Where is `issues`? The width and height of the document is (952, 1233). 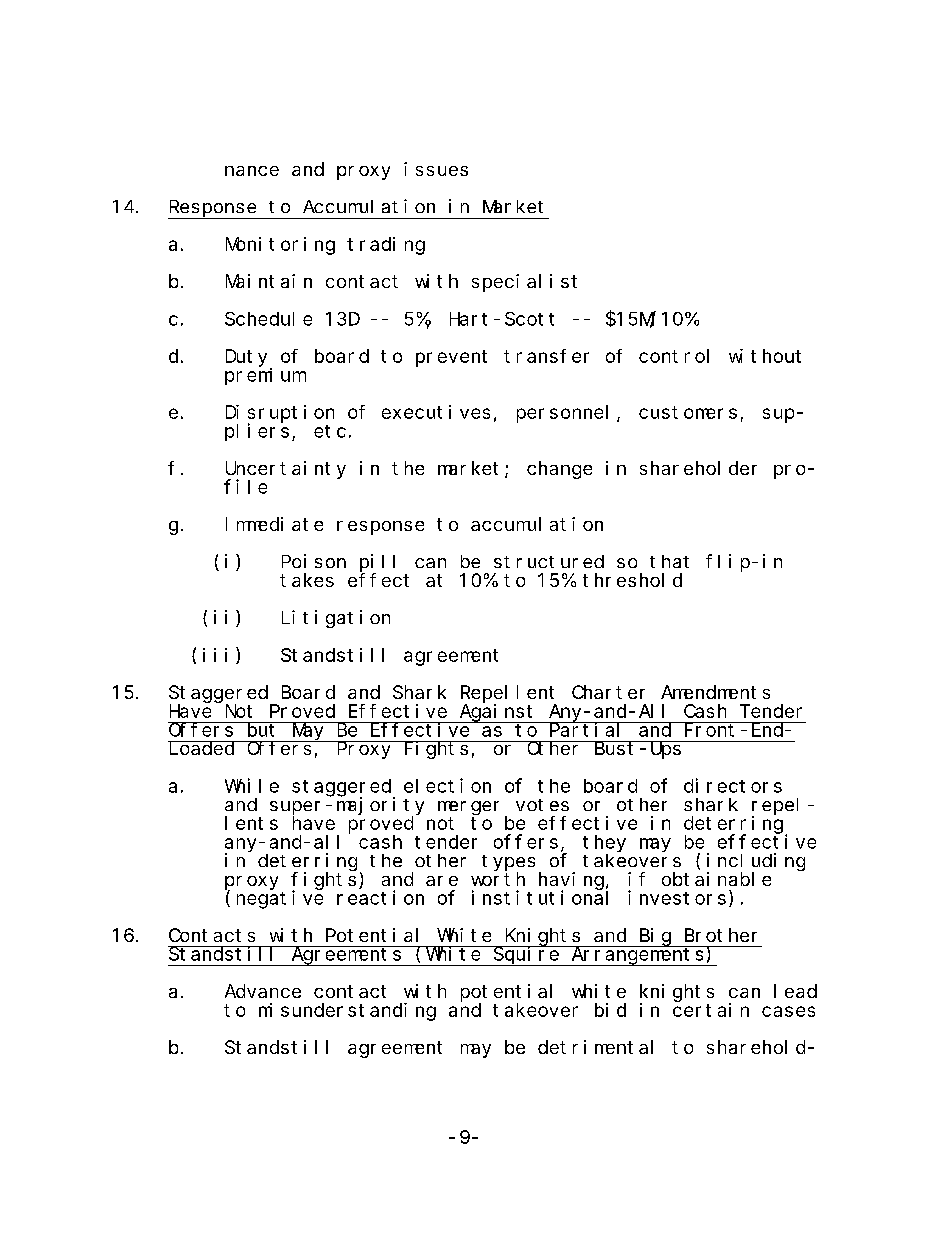 issues is located at coordinates (436, 169).
